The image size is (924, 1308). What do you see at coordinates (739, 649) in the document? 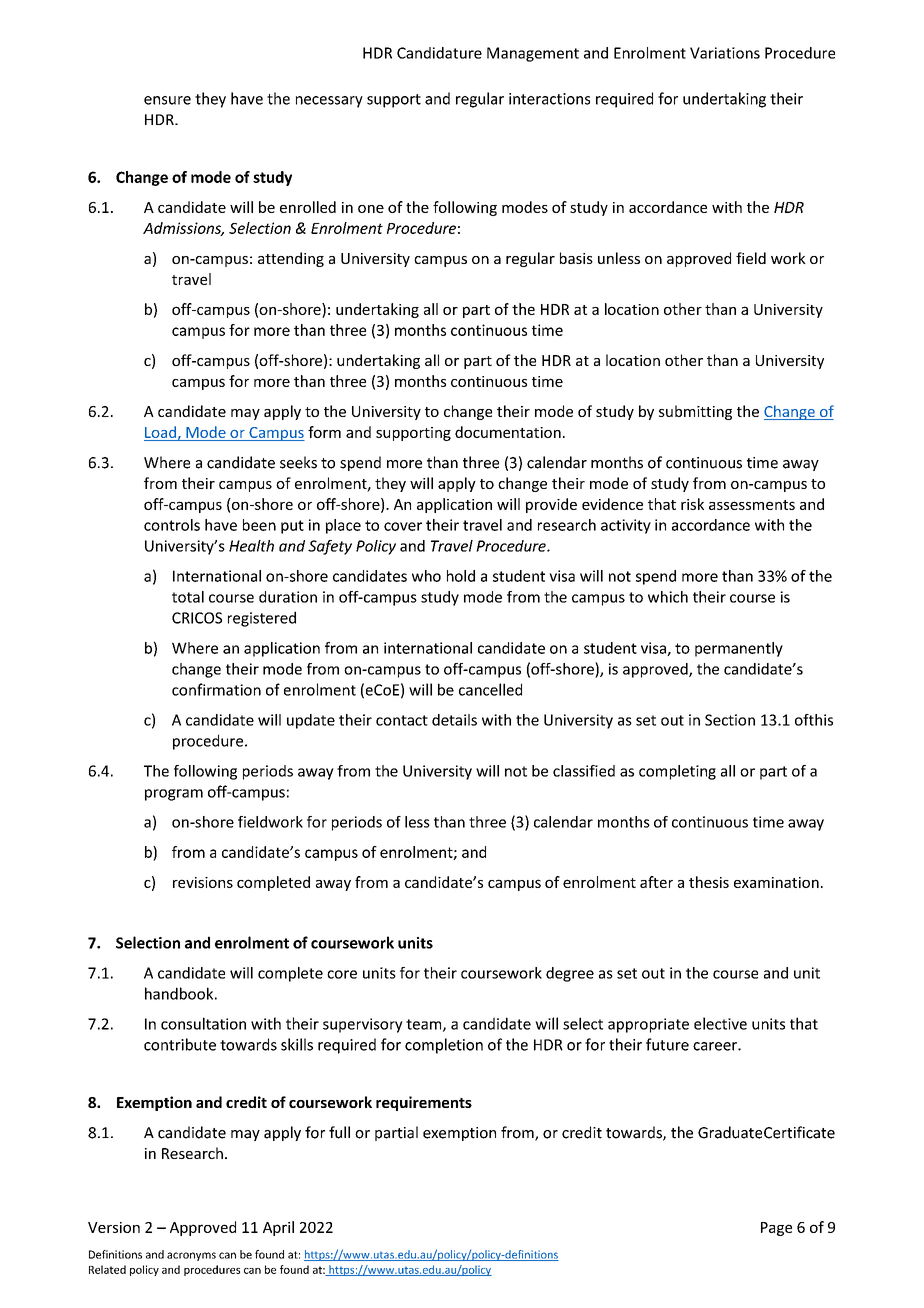
I see `permanently` at bounding box center [739, 649].
